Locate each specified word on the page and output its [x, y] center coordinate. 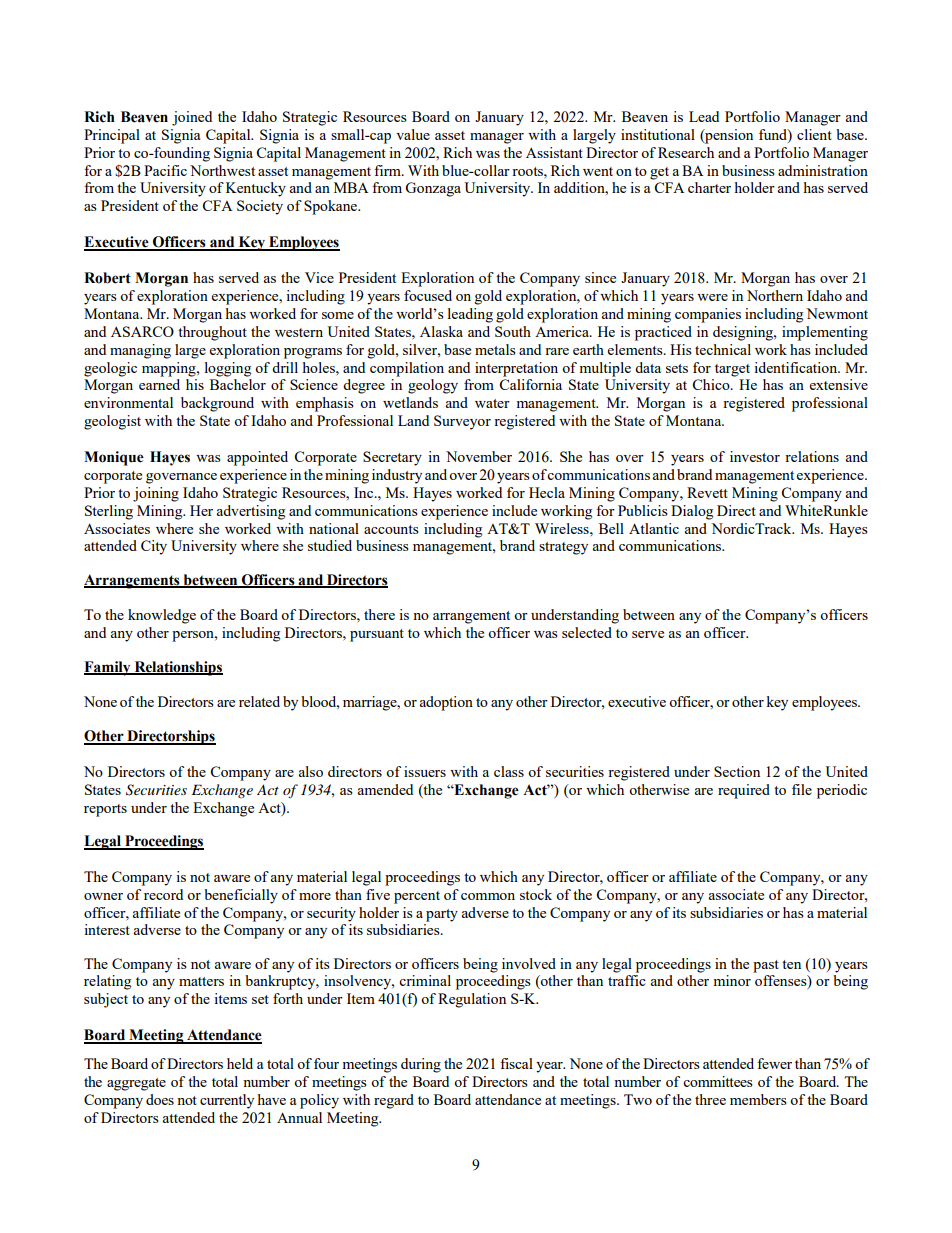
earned [159, 384]
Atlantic [654, 528]
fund [774, 134]
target [732, 370]
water [492, 403]
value [413, 134]
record [163, 894]
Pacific [165, 170]
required [744, 791]
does [160, 1099]
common [488, 896]
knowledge [162, 616]
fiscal [516, 1063]
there [379, 614]
